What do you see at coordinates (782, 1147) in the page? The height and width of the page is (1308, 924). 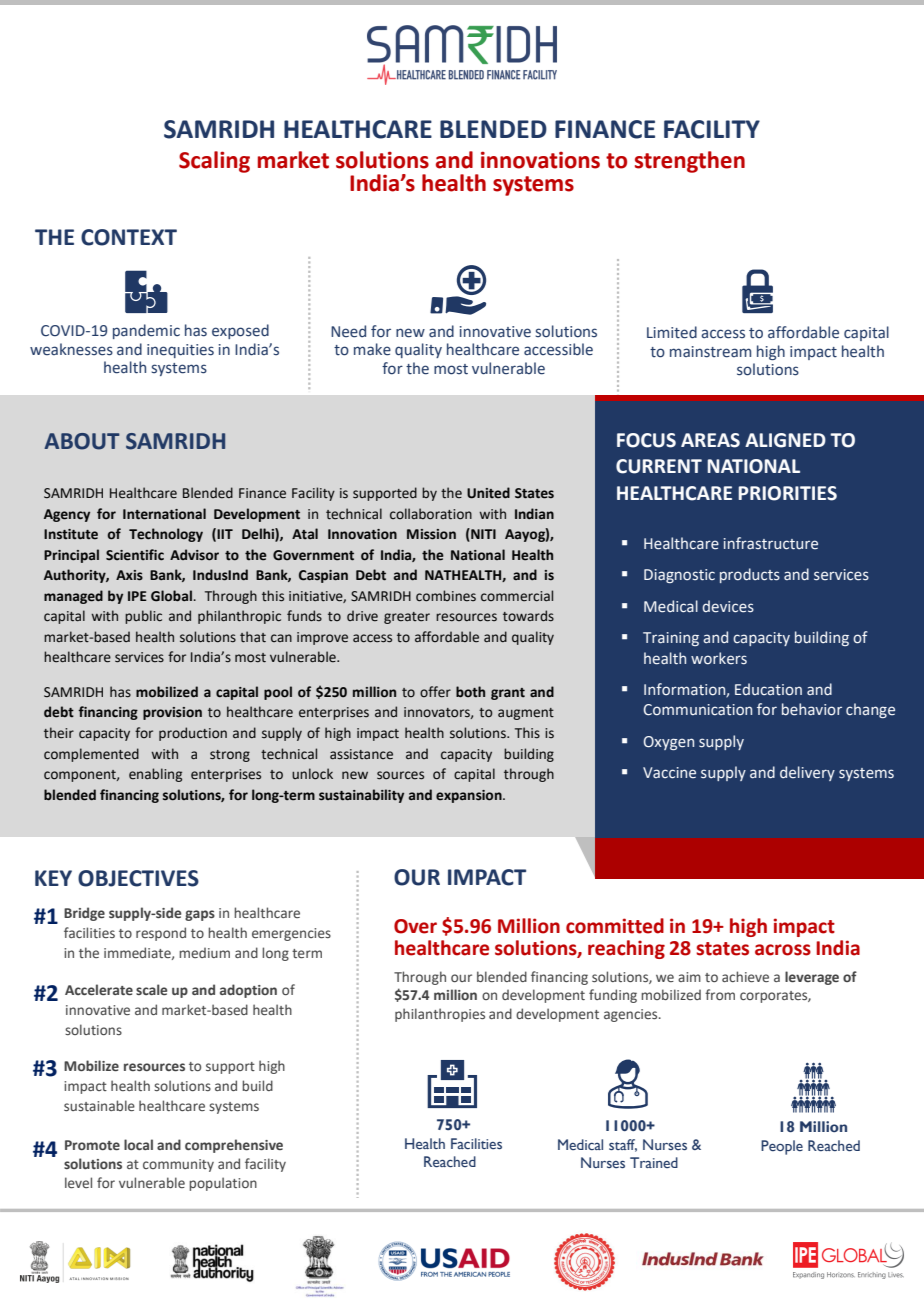 I see `People` at bounding box center [782, 1147].
